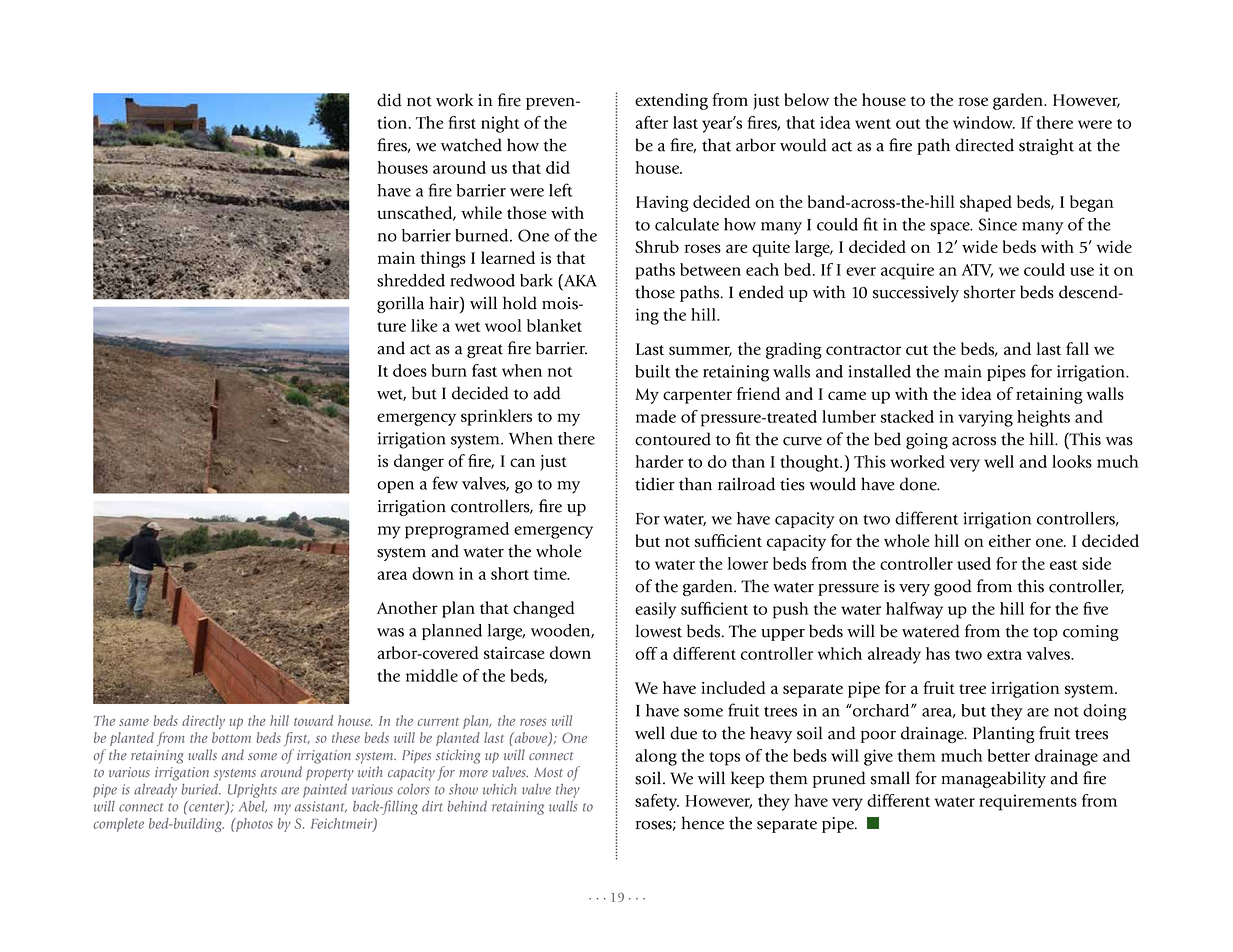  What do you see at coordinates (659, 461) in the document?
I see `harder` at bounding box center [659, 461].
